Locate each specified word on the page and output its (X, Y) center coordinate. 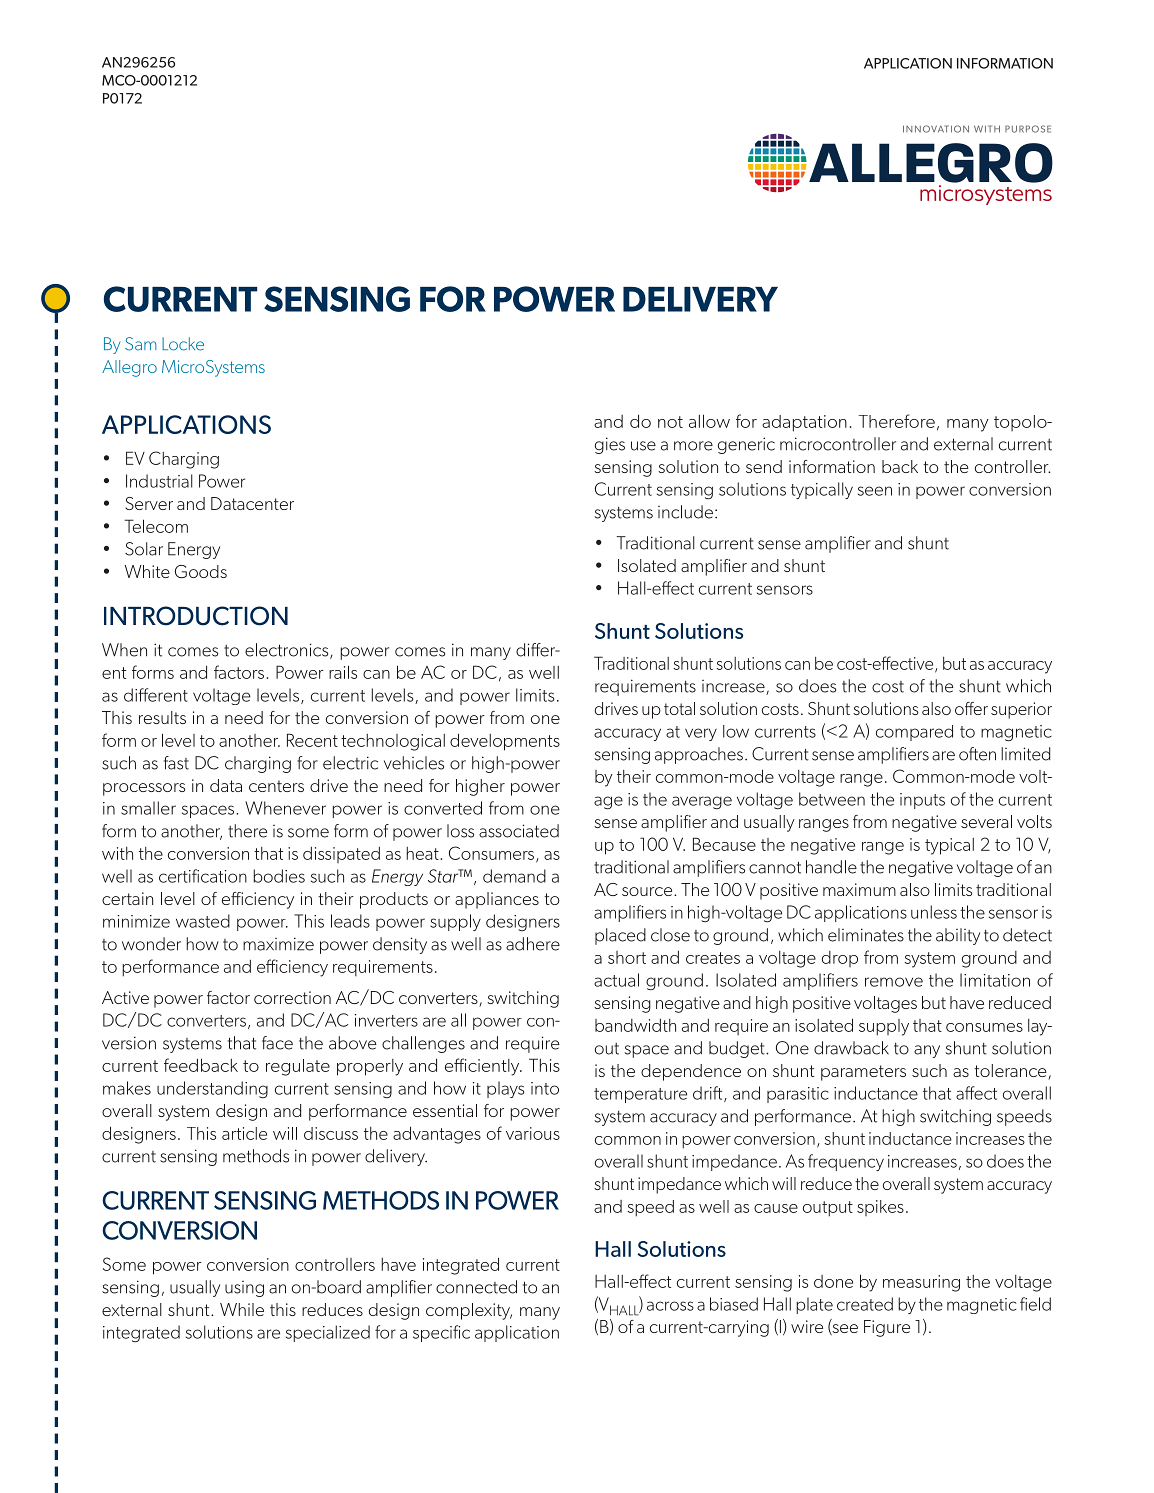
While (242, 1309)
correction (292, 997)
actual (616, 980)
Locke (183, 344)
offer (971, 708)
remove (894, 982)
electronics (288, 651)
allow (709, 421)
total (679, 708)
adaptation (804, 423)
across (670, 1306)
